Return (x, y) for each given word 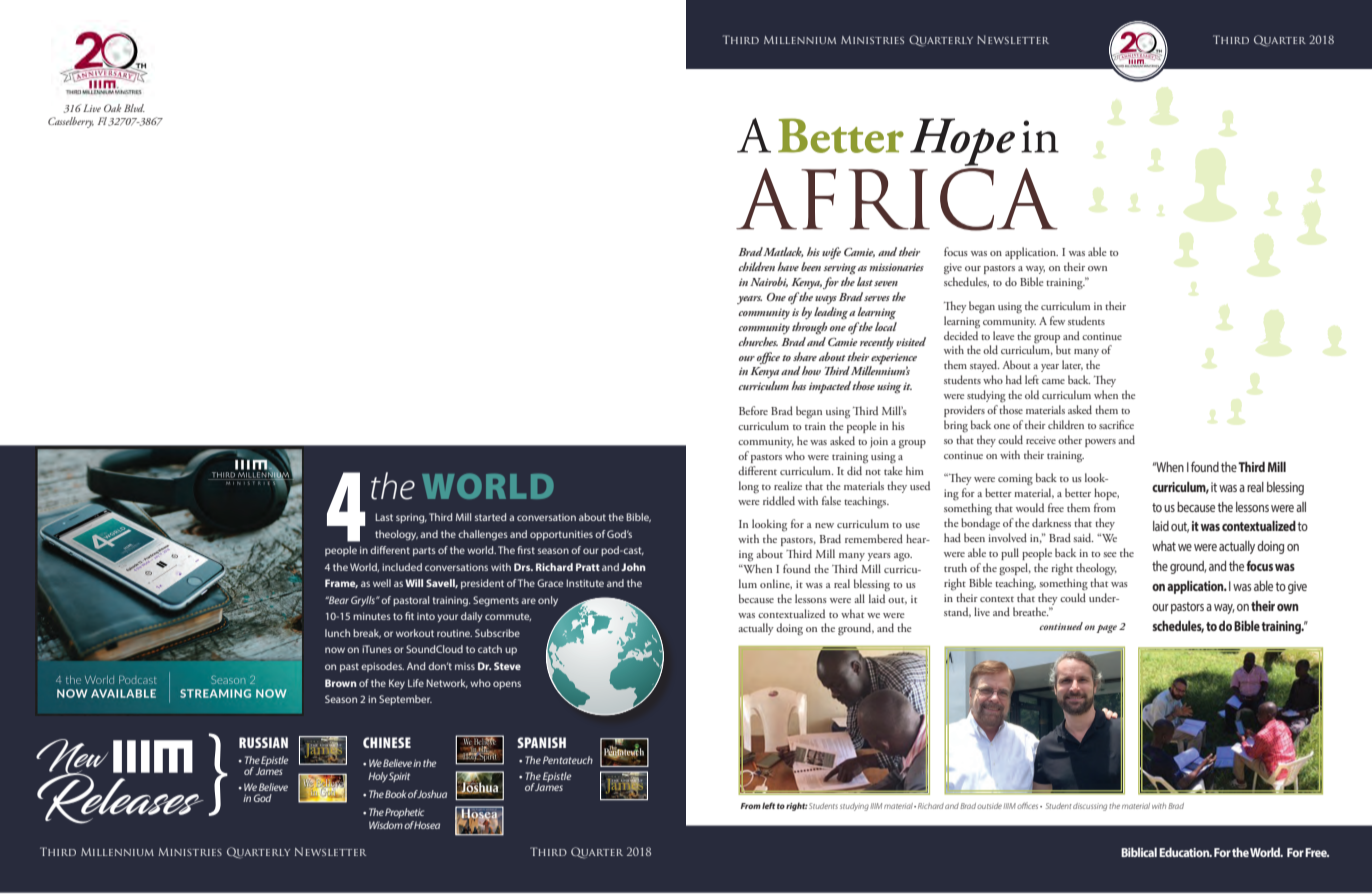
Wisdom (386, 825)
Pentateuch (568, 760)
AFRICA (897, 199)
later (1072, 365)
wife (831, 253)
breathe (1031, 611)
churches (758, 341)
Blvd (134, 108)
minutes (372, 616)
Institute (585, 583)
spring (411, 518)
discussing (1090, 807)
